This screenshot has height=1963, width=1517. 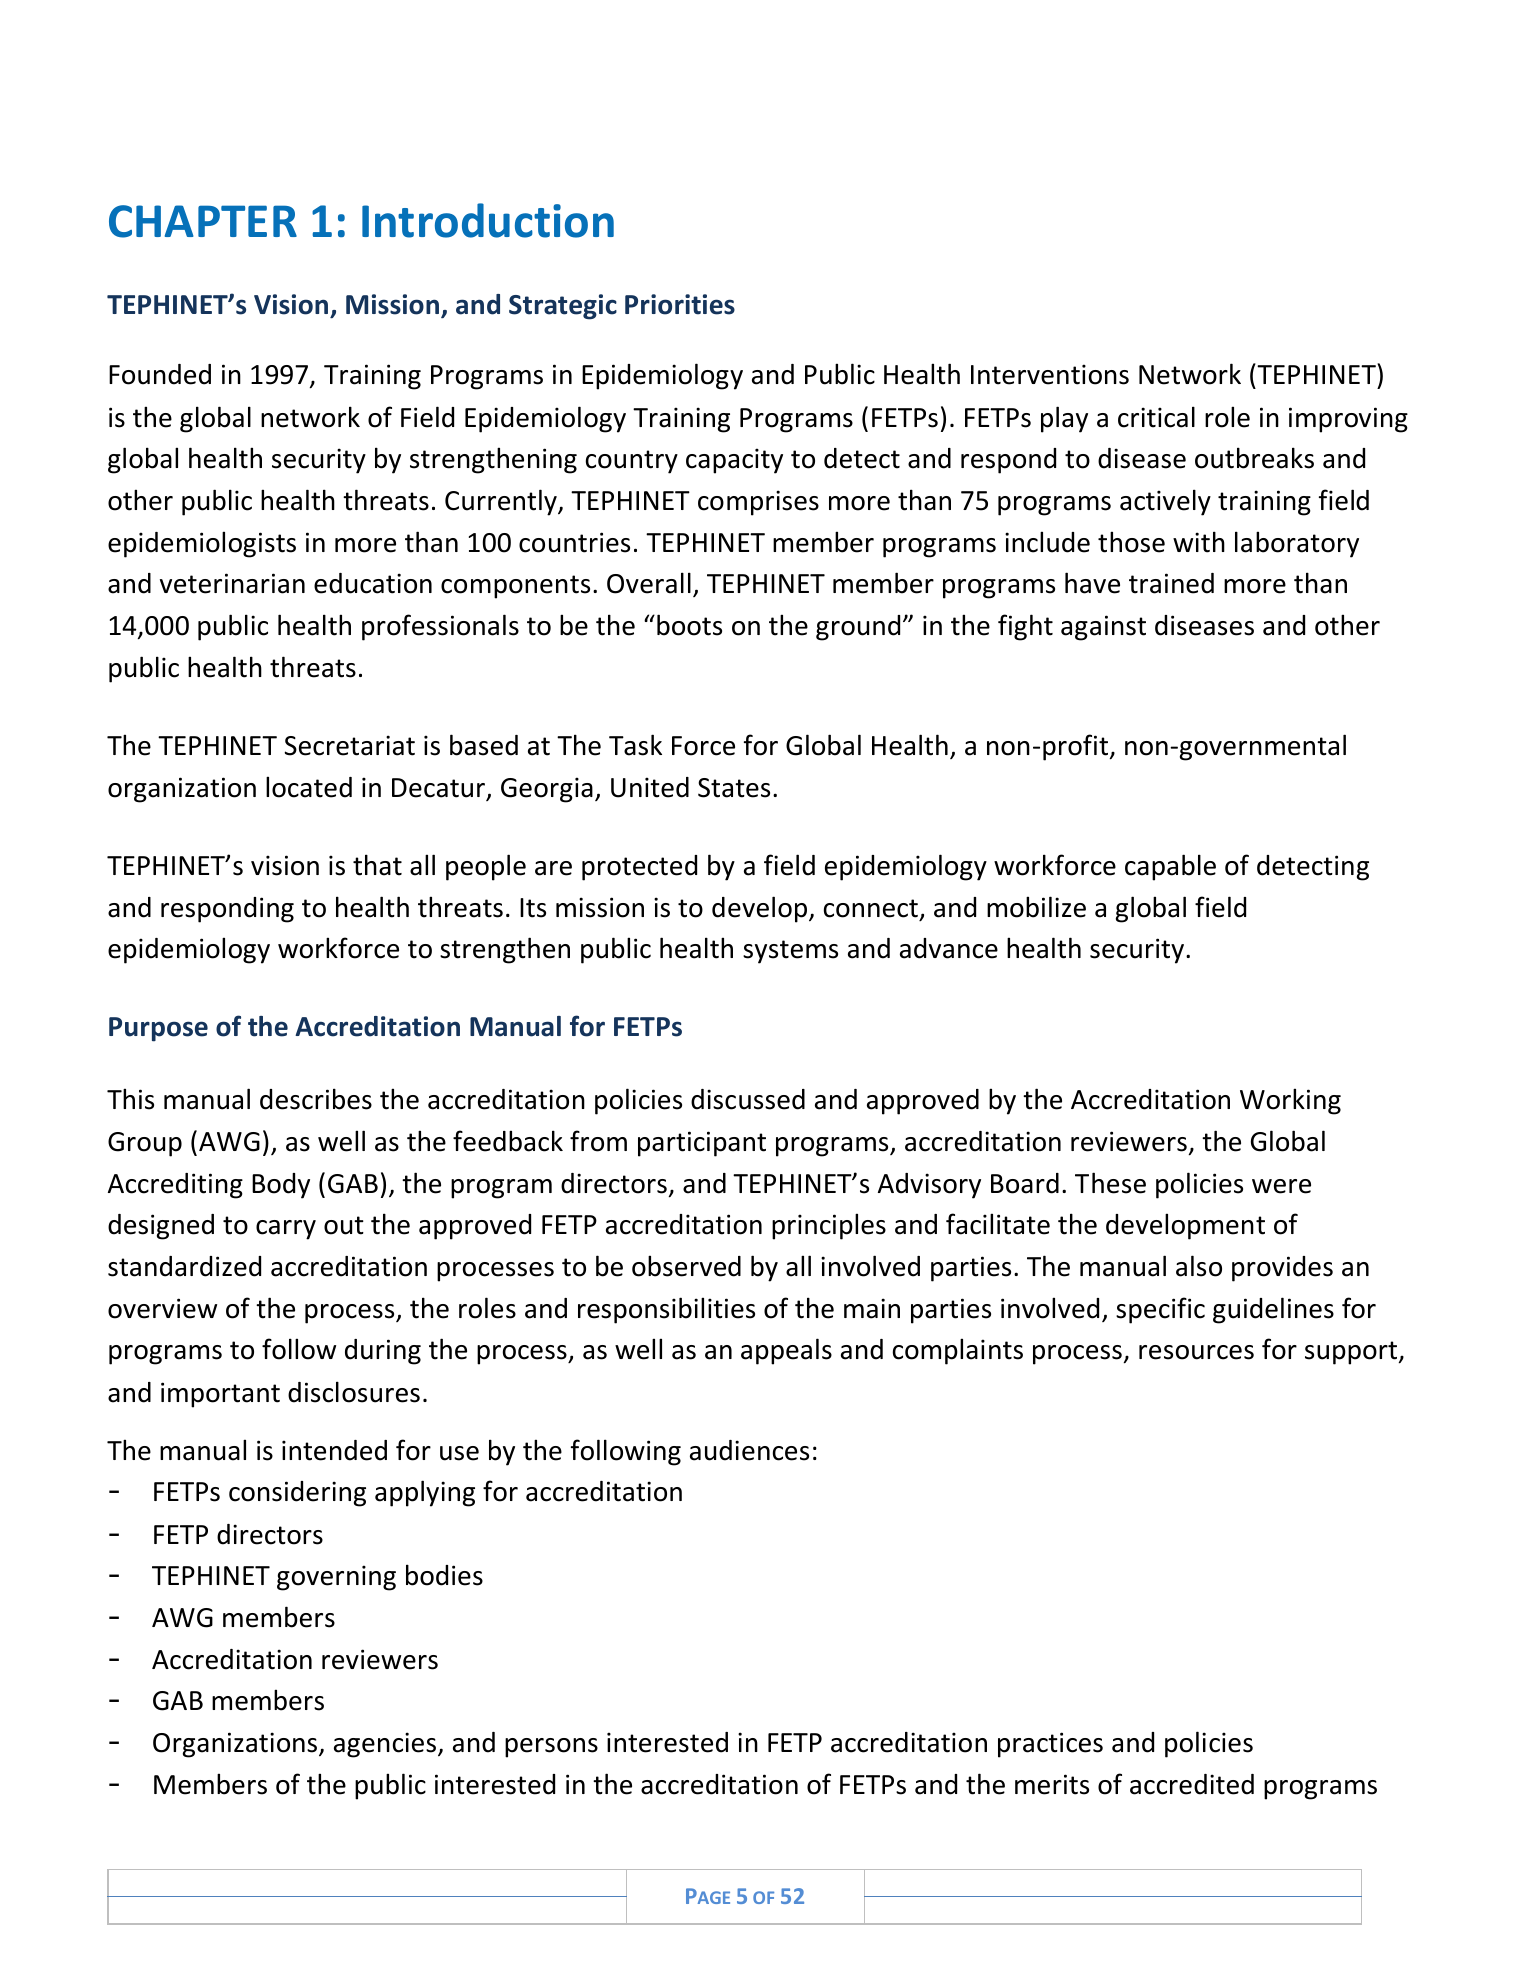 I want to click on States, so click(x=734, y=788).
